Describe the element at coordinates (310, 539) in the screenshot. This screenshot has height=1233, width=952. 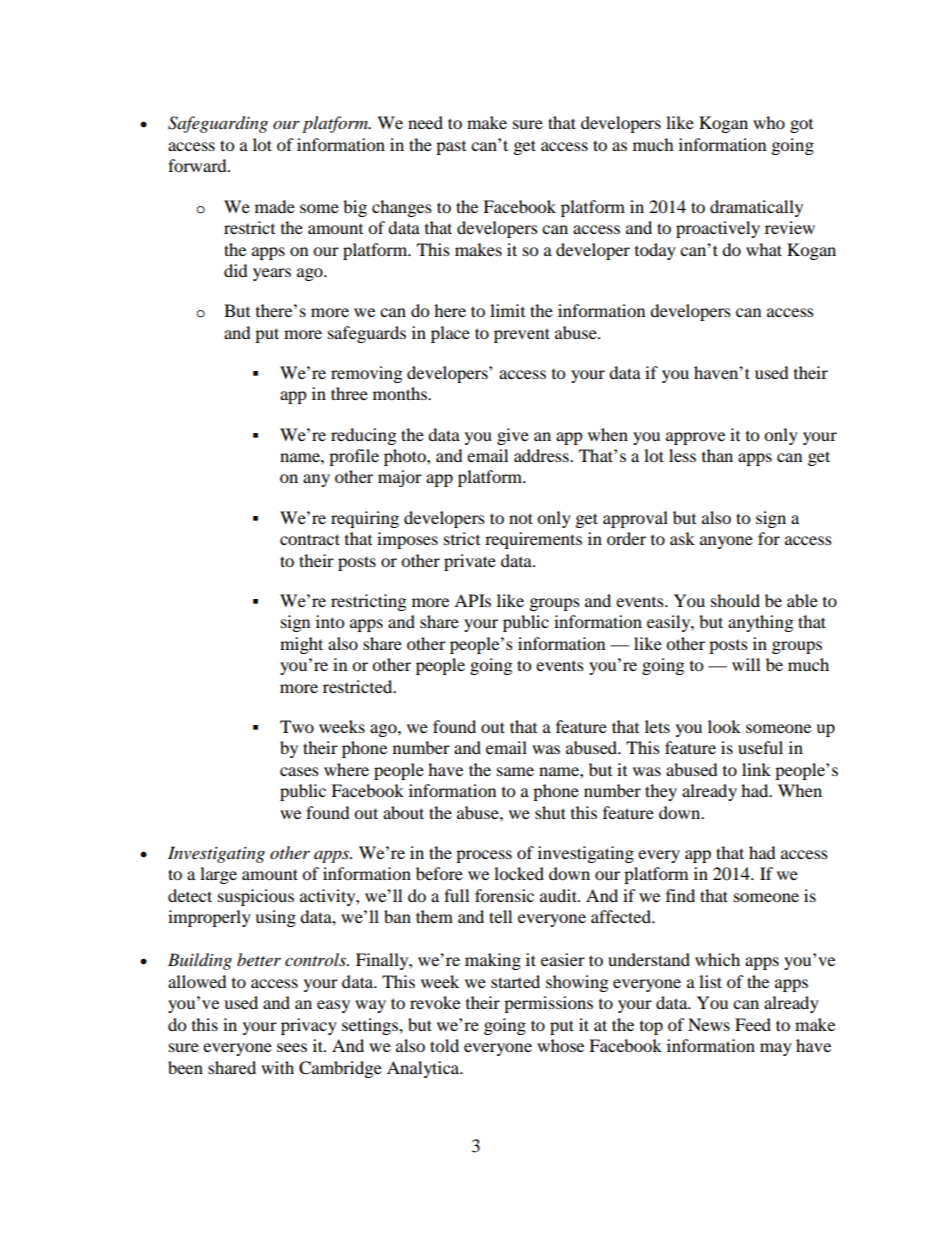
I see `contract` at that location.
